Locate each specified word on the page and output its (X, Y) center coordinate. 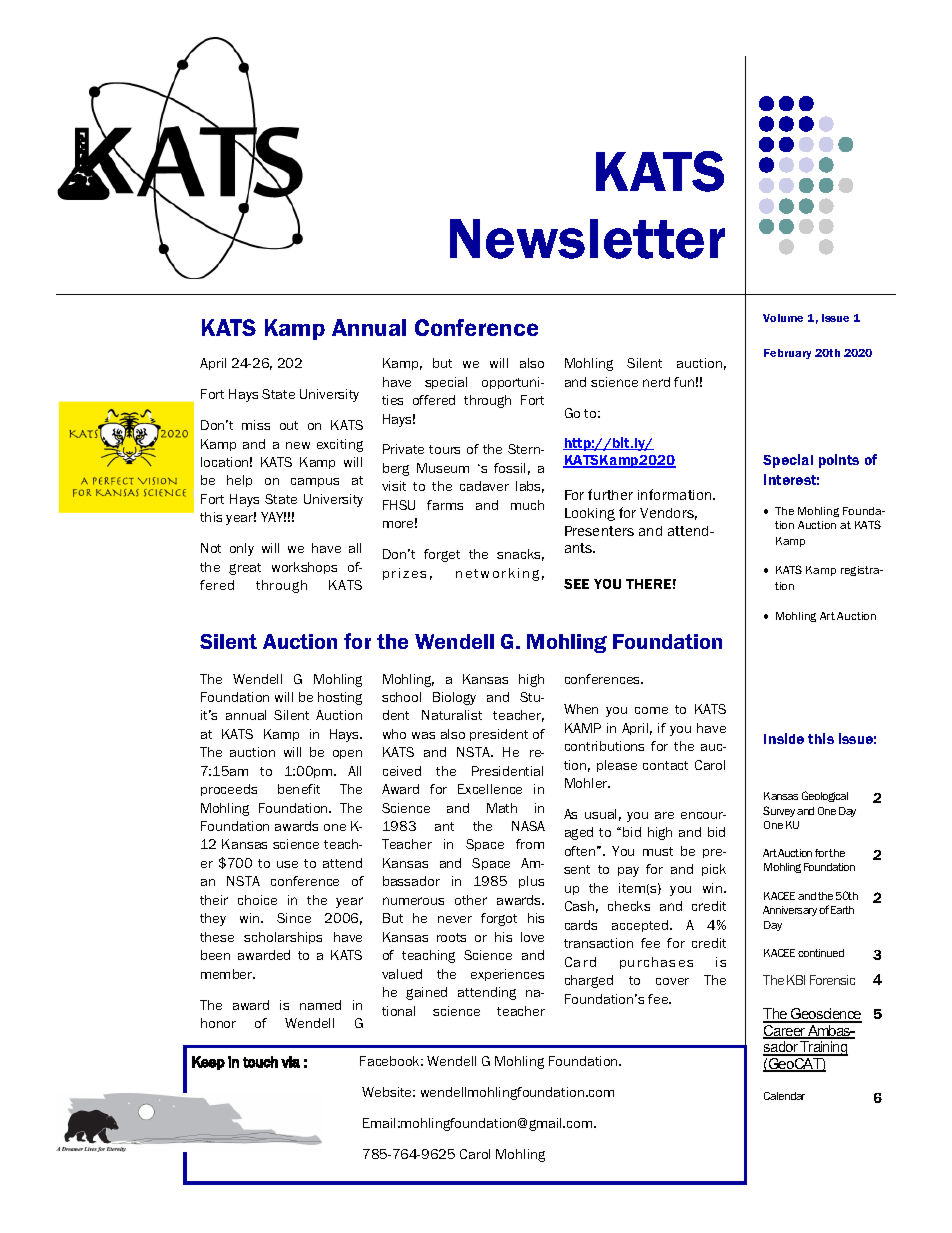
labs (530, 487)
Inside (784, 738)
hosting (340, 698)
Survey (779, 811)
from (530, 844)
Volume (783, 318)
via (290, 1062)
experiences (507, 975)
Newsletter (587, 239)
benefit (299, 789)
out (289, 425)
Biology (454, 698)
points (839, 461)
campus (315, 482)
